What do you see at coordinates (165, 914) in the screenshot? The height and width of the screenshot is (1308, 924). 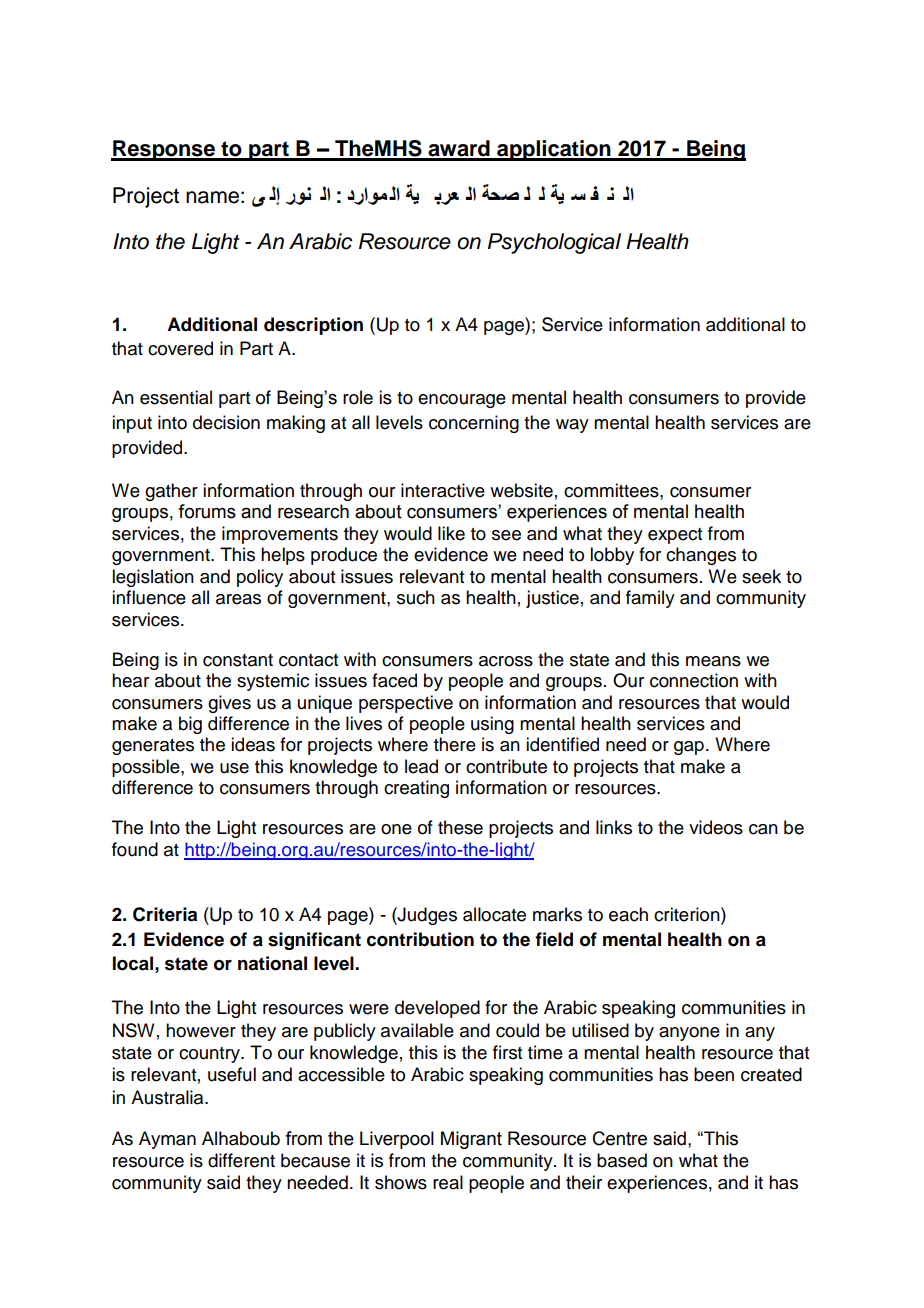 I see `Criteria` at bounding box center [165, 914].
